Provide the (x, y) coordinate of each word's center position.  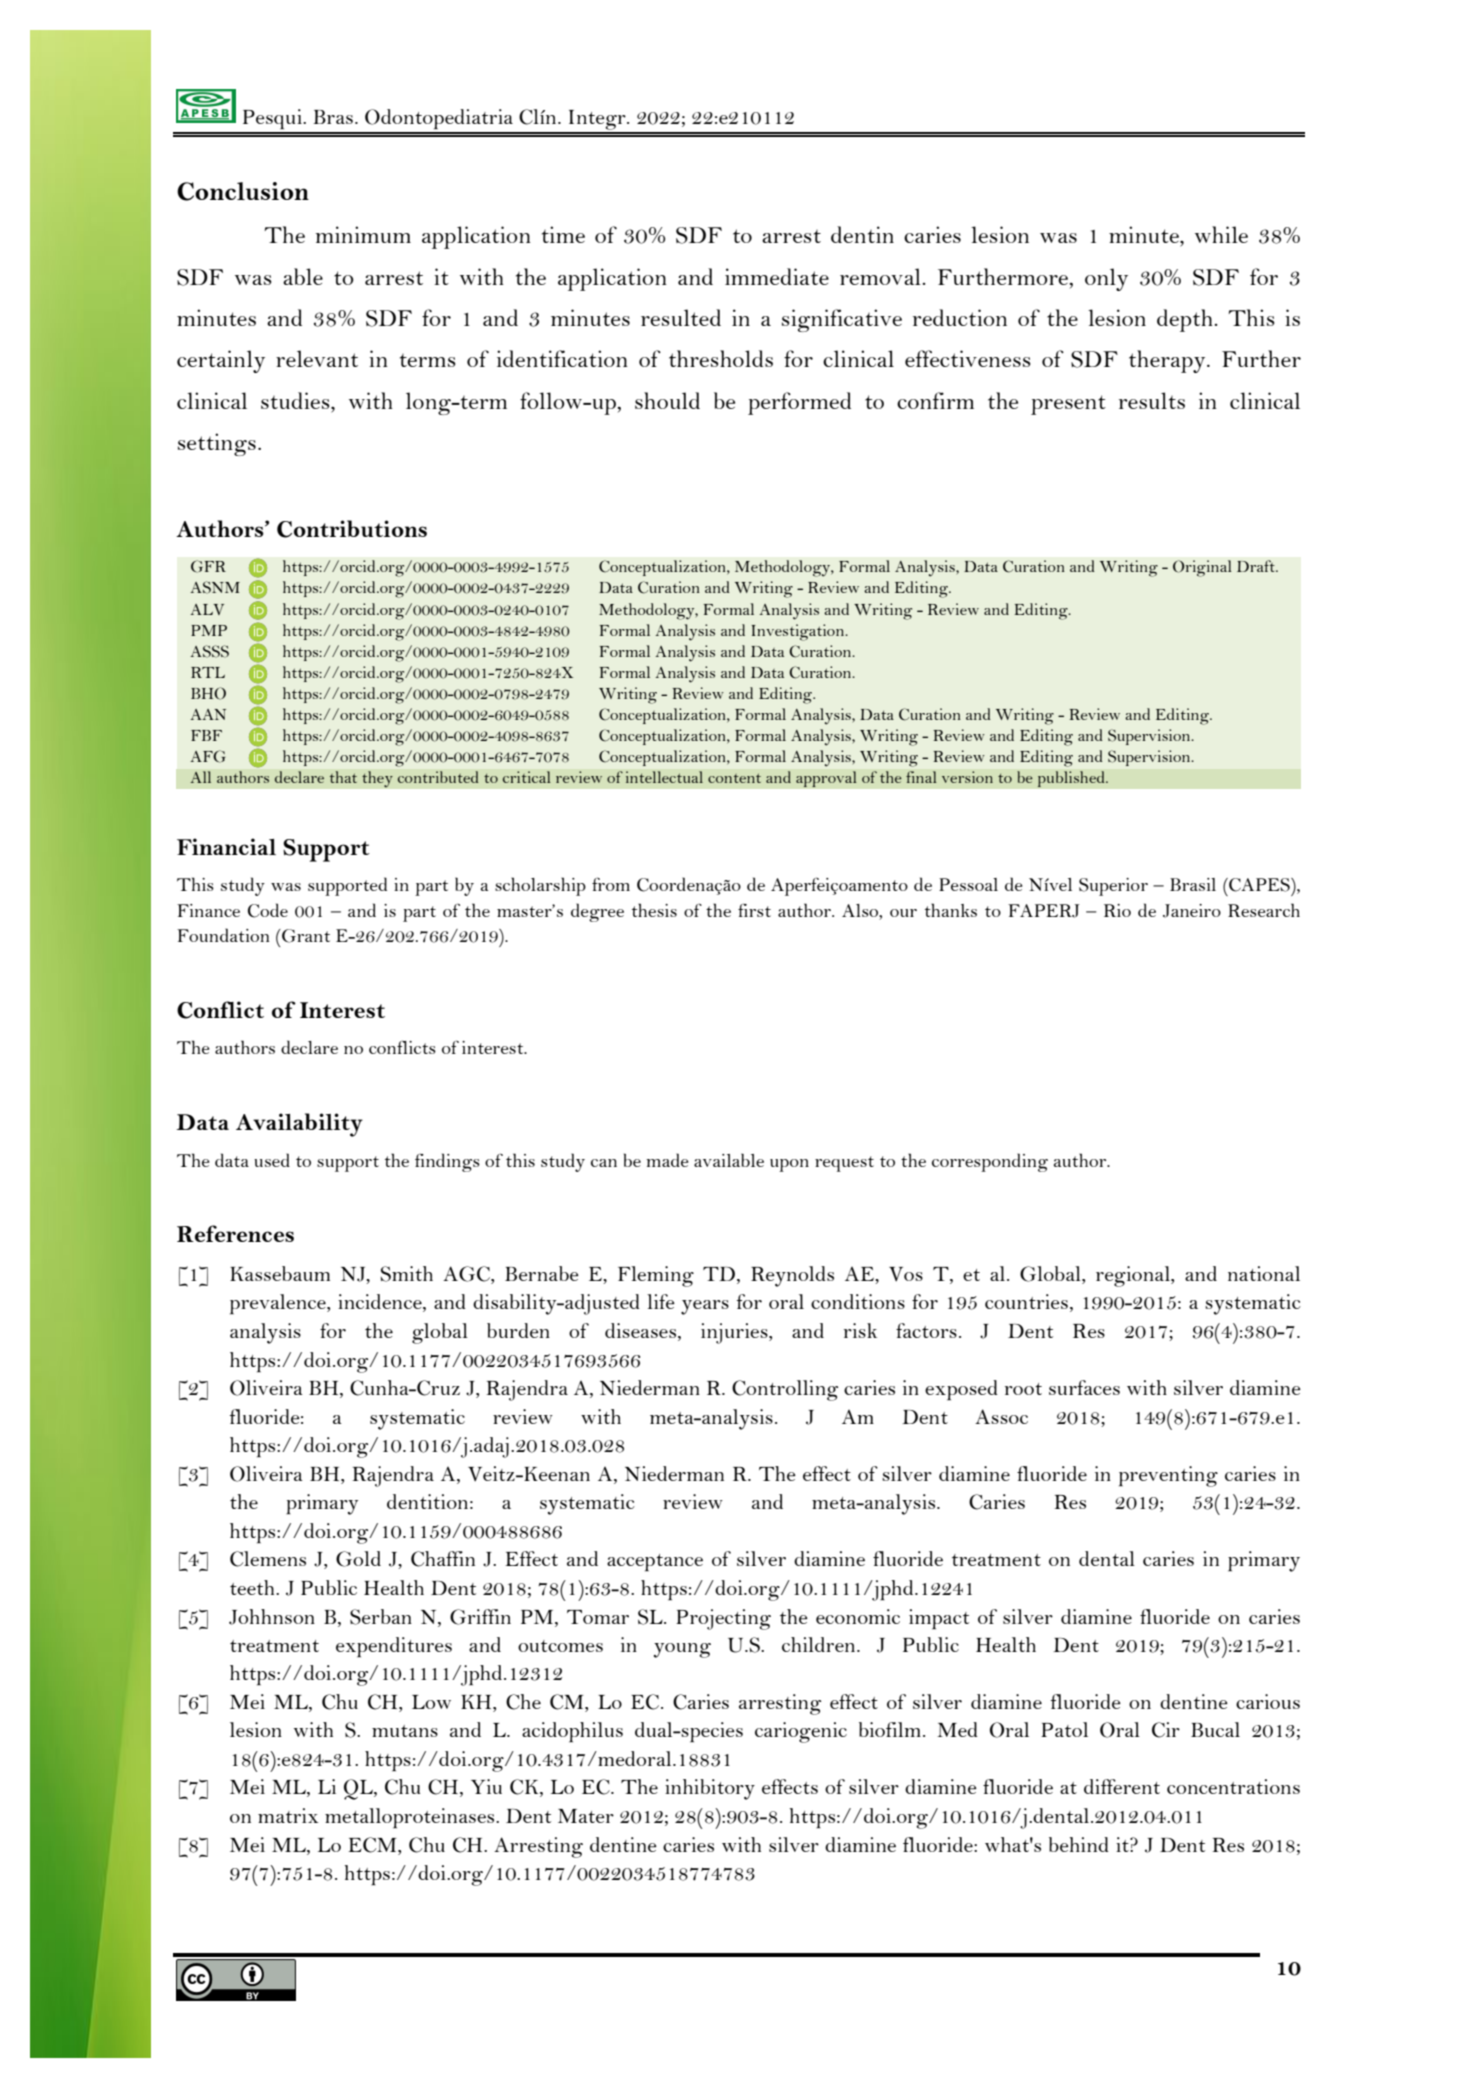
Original (1202, 568)
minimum (363, 234)
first (754, 910)
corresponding (990, 1162)
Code (268, 910)
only (1106, 279)
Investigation (799, 632)
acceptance (655, 1563)
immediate (777, 276)
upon (789, 1165)
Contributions (352, 529)
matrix (288, 1815)
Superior (1113, 887)
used (272, 1160)
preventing (1168, 1476)
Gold (358, 1559)
